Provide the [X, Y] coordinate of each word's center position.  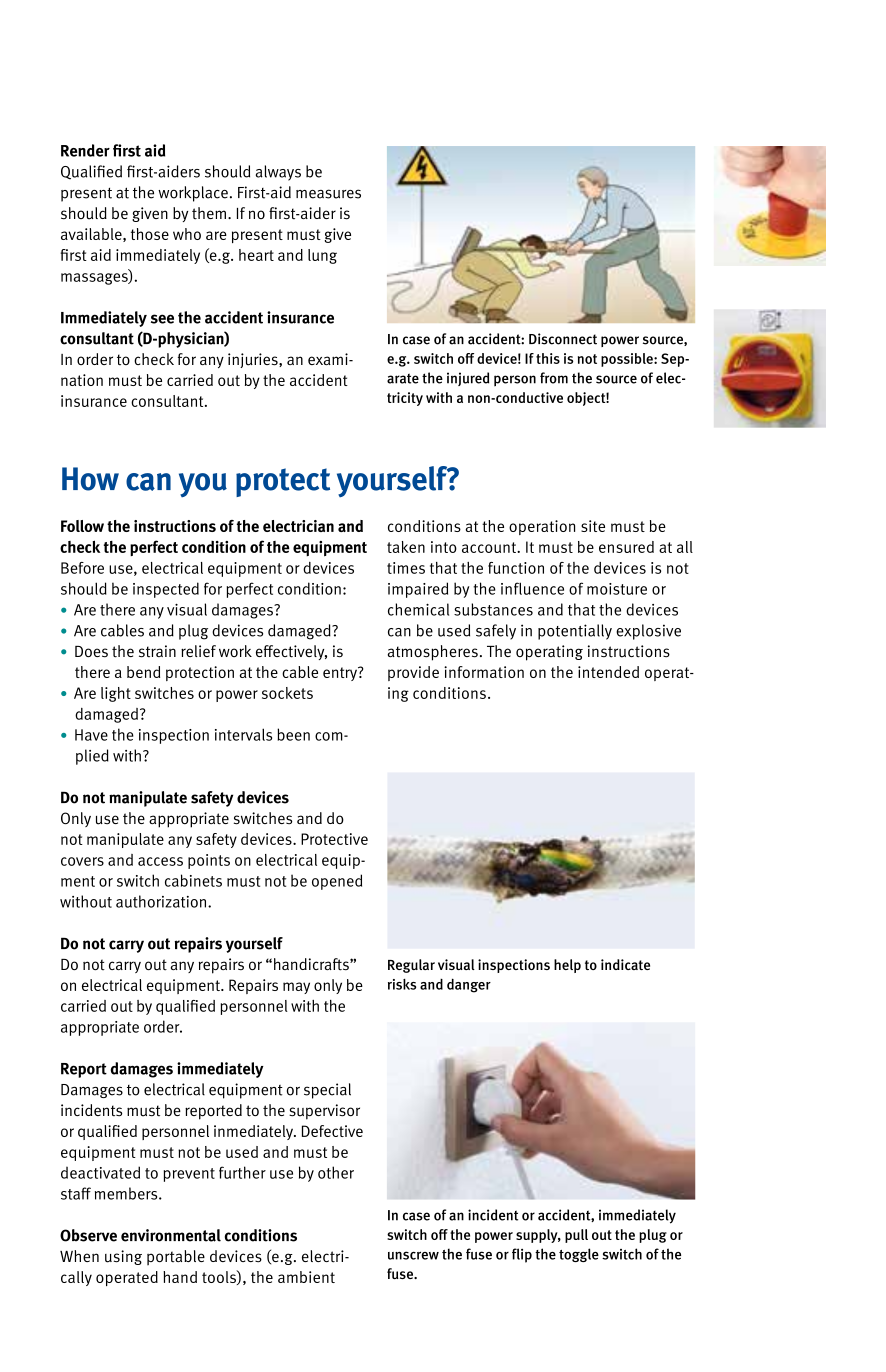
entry [341, 674]
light [116, 694]
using [123, 1257]
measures [328, 194]
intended [608, 672]
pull [576, 1236]
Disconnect [563, 339]
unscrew [413, 1255]
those [150, 234]
